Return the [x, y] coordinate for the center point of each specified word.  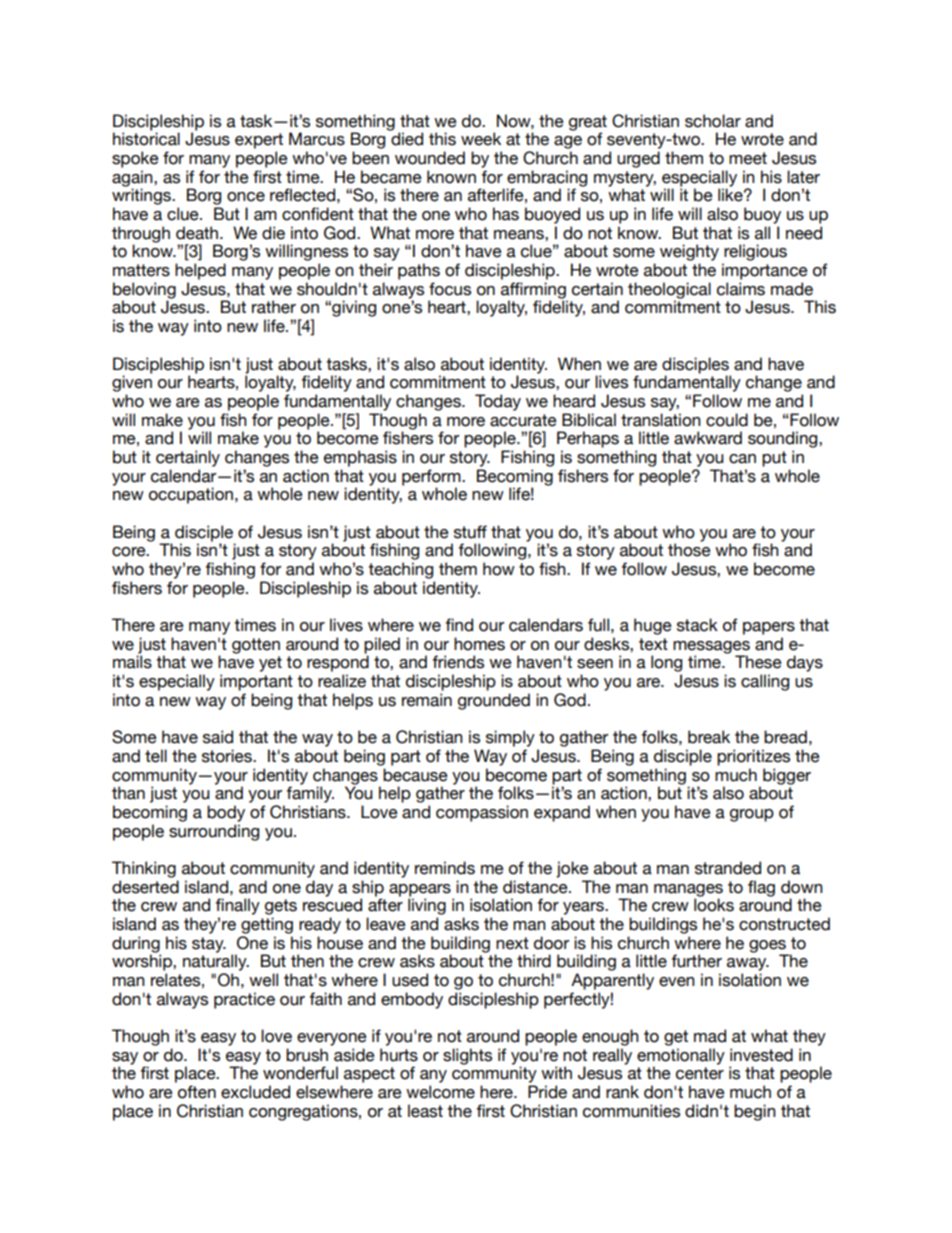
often [197, 1092]
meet [748, 158]
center [700, 1073]
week [481, 139]
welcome [440, 1092]
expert [259, 141]
